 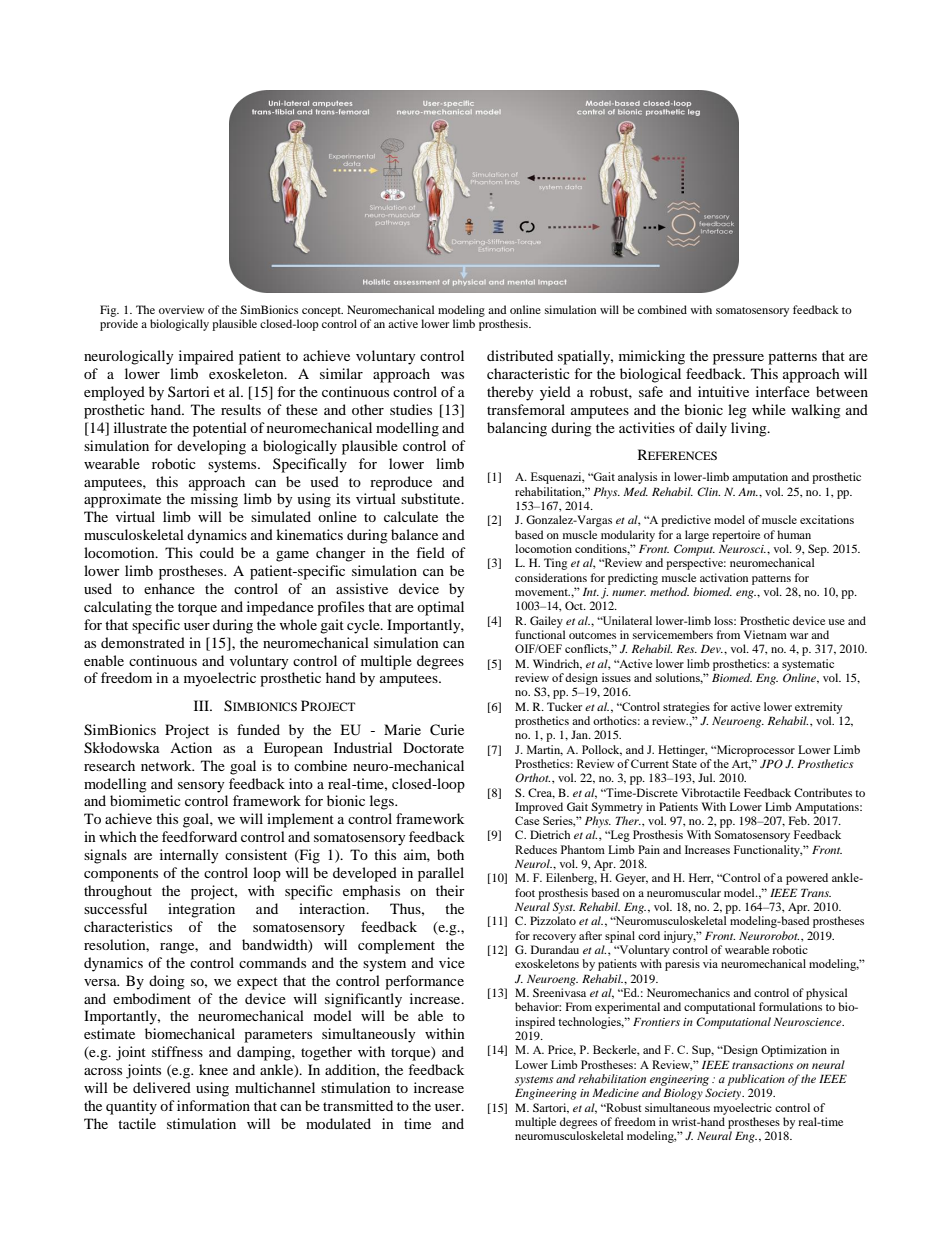 I want to click on extremity, so click(x=819, y=708).
